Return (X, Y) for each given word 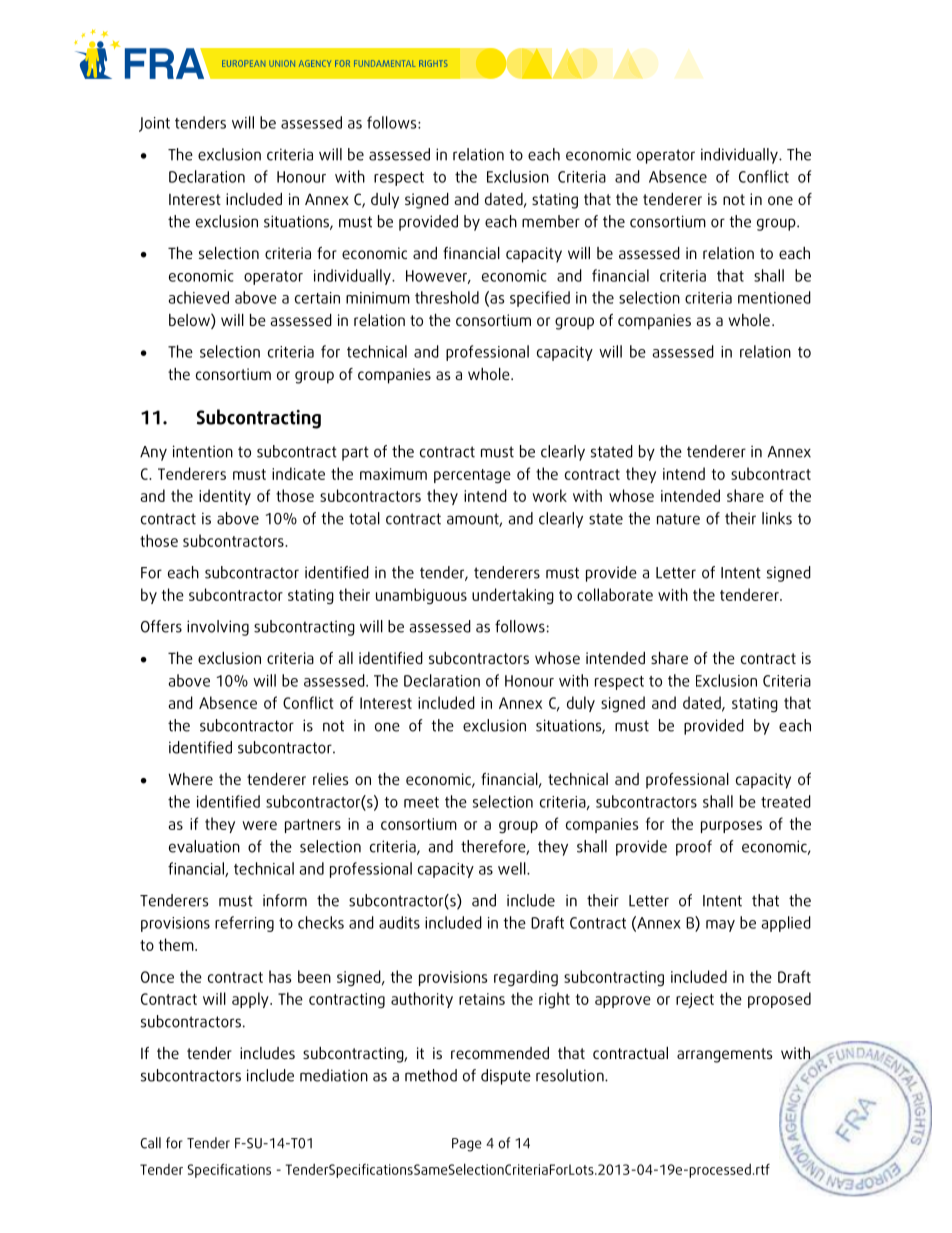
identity (225, 497)
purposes (731, 827)
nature (678, 519)
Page (467, 1145)
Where (190, 779)
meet (421, 802)
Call (151, 1143)
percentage (472, 476)
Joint (154, 124)
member (551, 221)
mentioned (774, 297)
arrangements (724, 1055)
